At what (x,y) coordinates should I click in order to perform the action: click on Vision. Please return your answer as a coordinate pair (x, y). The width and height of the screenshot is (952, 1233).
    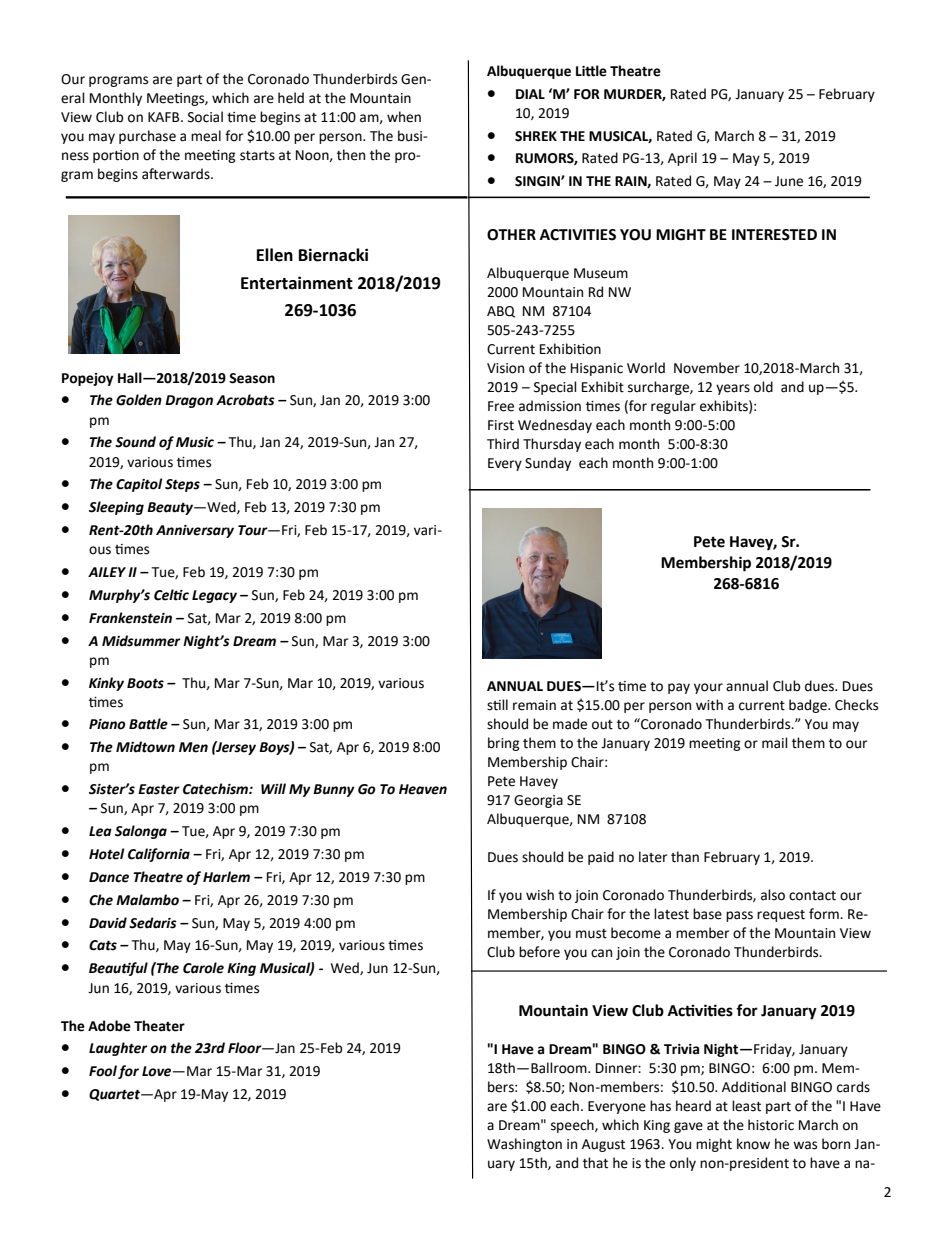
    Looking at the image, I should click on (505, 368).
